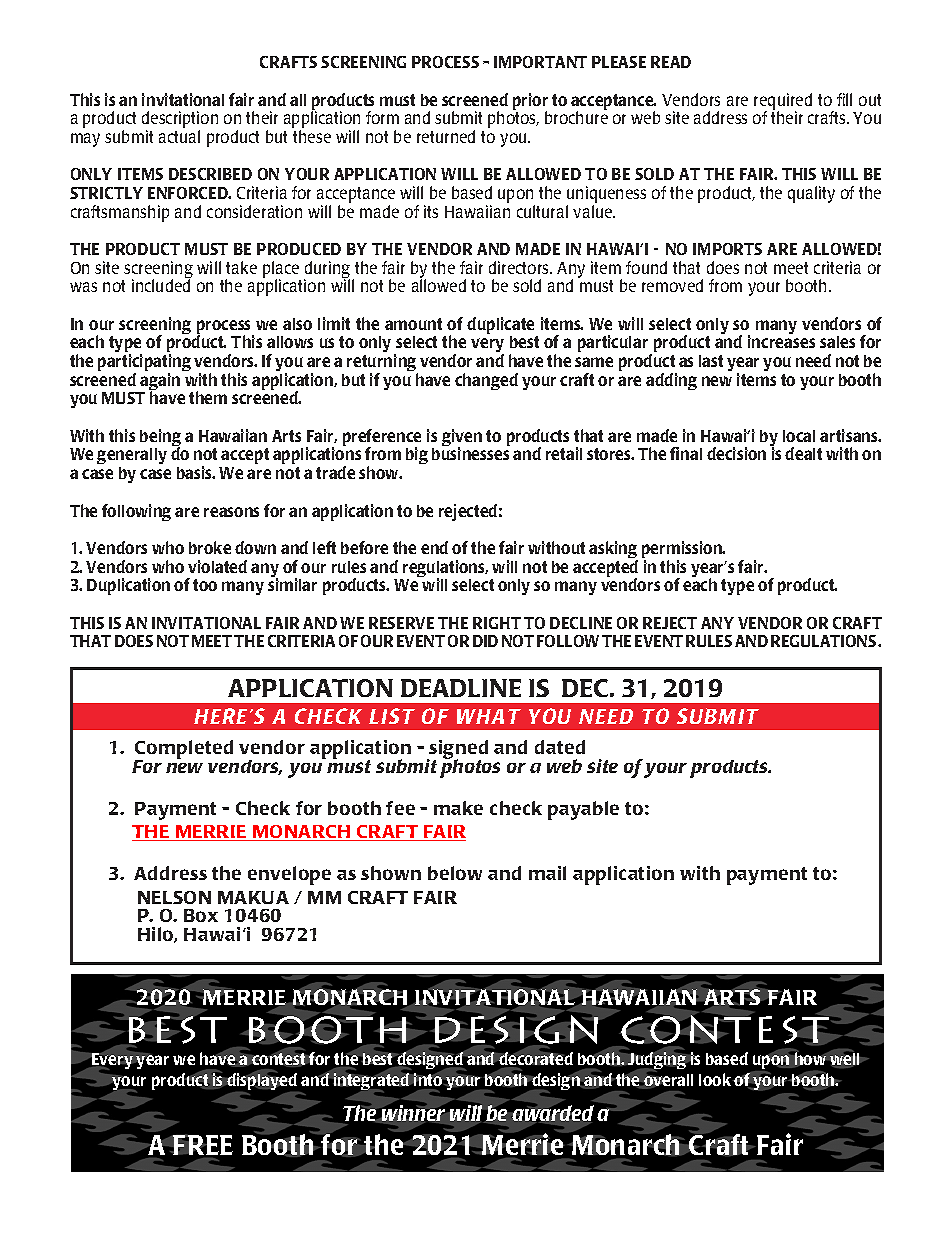  Describe the element at coordinates (547, 873) in the document. I see `mail` at that location.
